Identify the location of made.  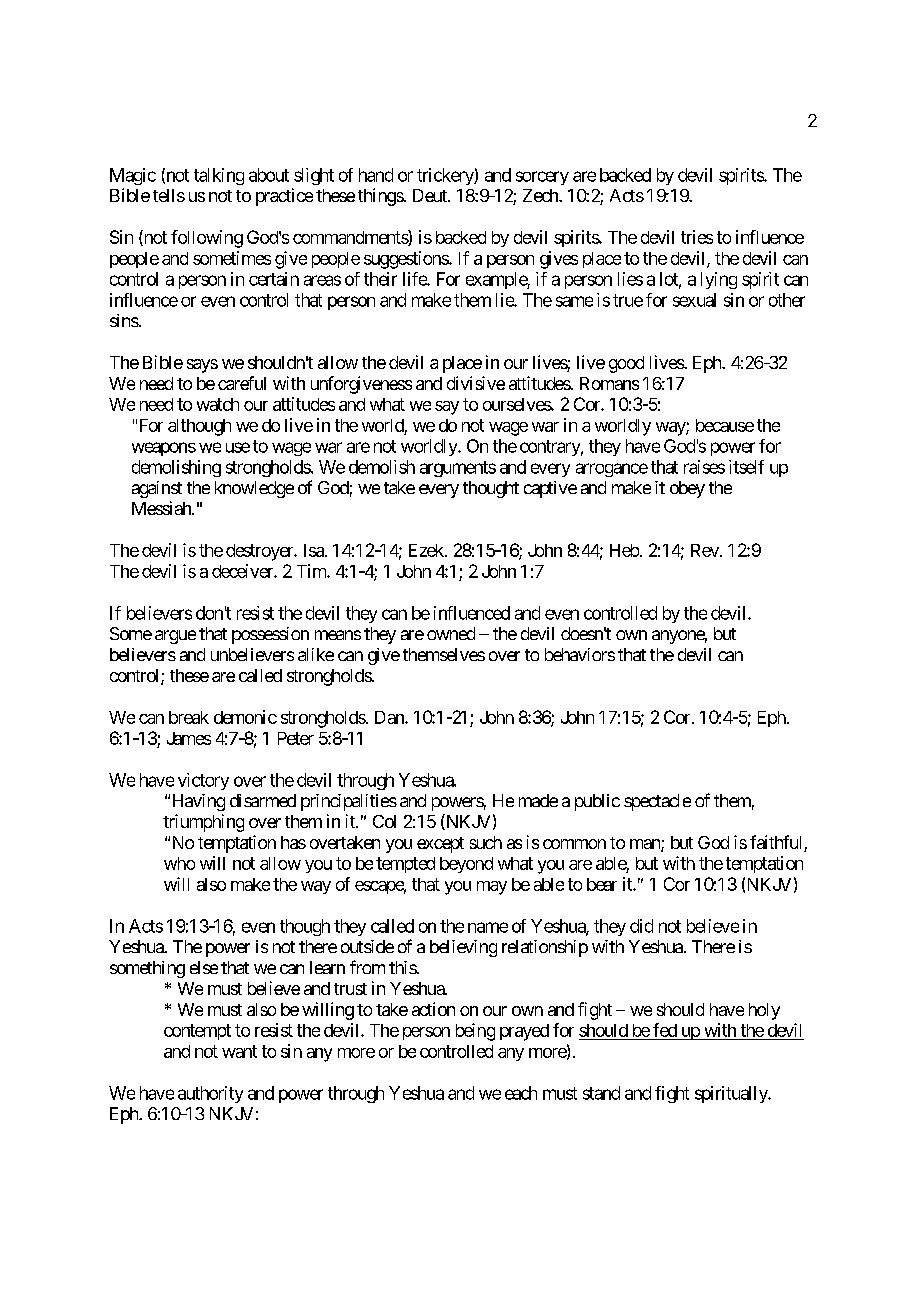
(538, 800).
